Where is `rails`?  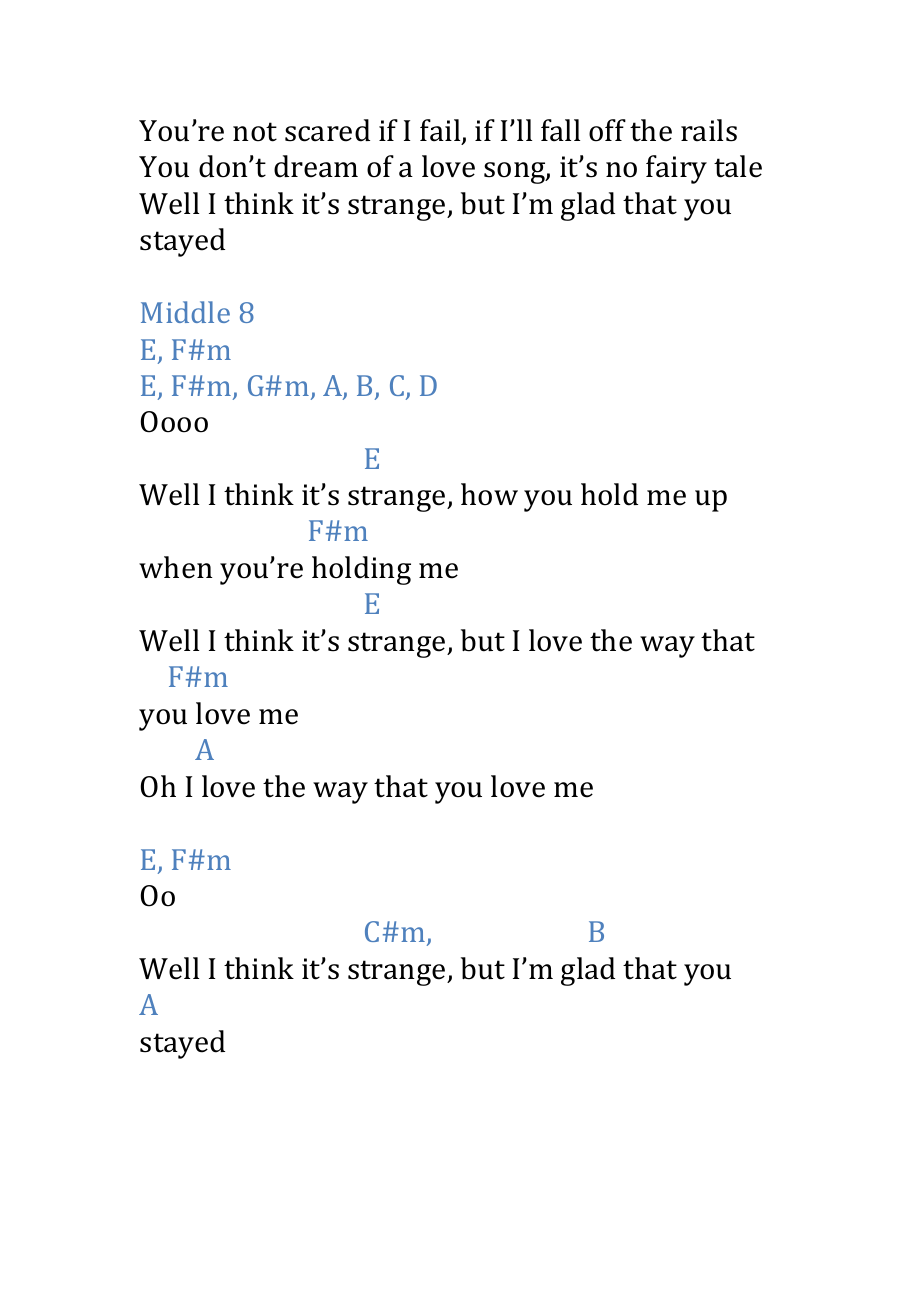
rails is located at coordinates (709, 130).
